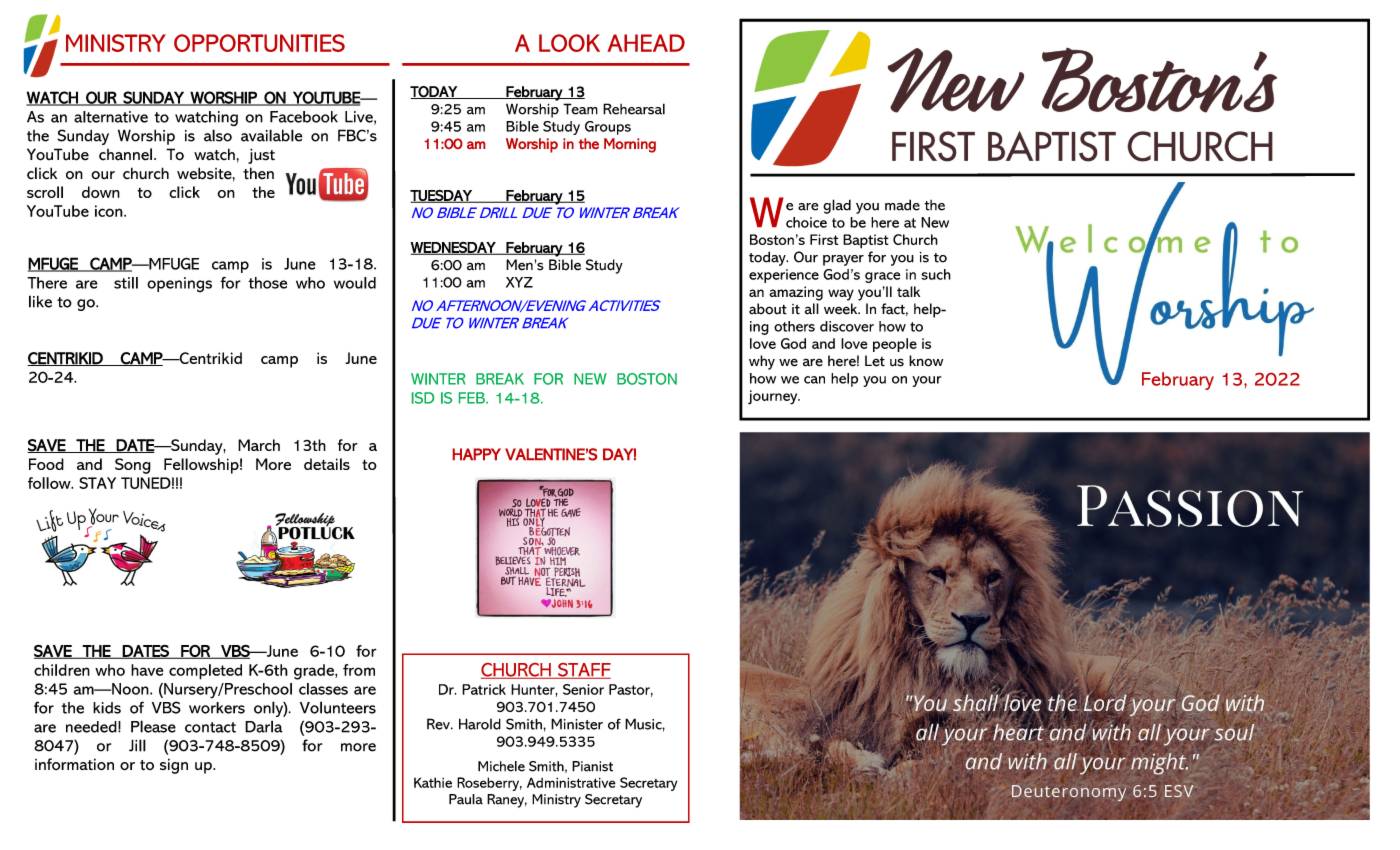 The height and width of the image is (850, 1400). I want to click on have, so click(147, 670).
